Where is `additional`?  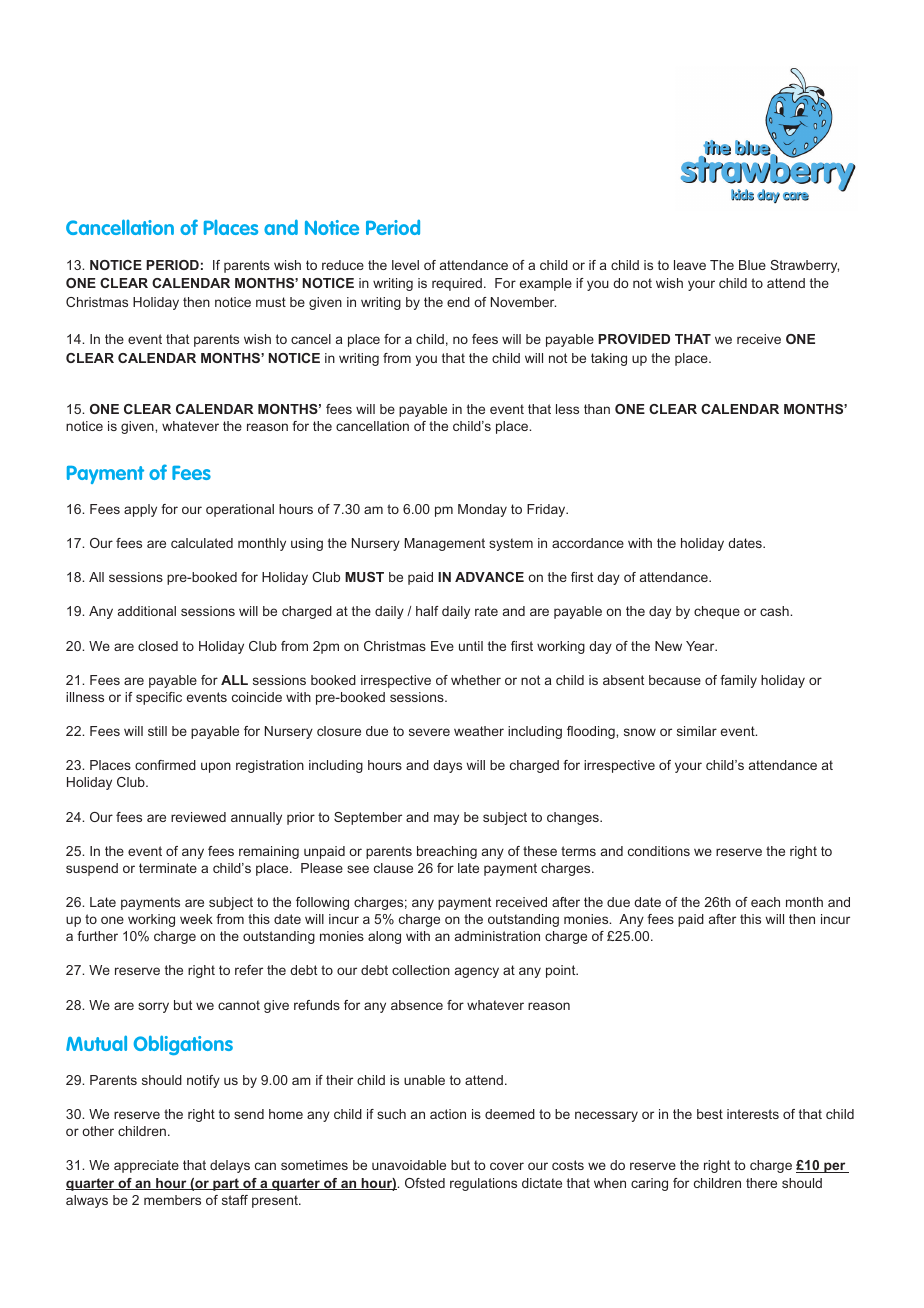
additional is located at coordinates (147, 611).
